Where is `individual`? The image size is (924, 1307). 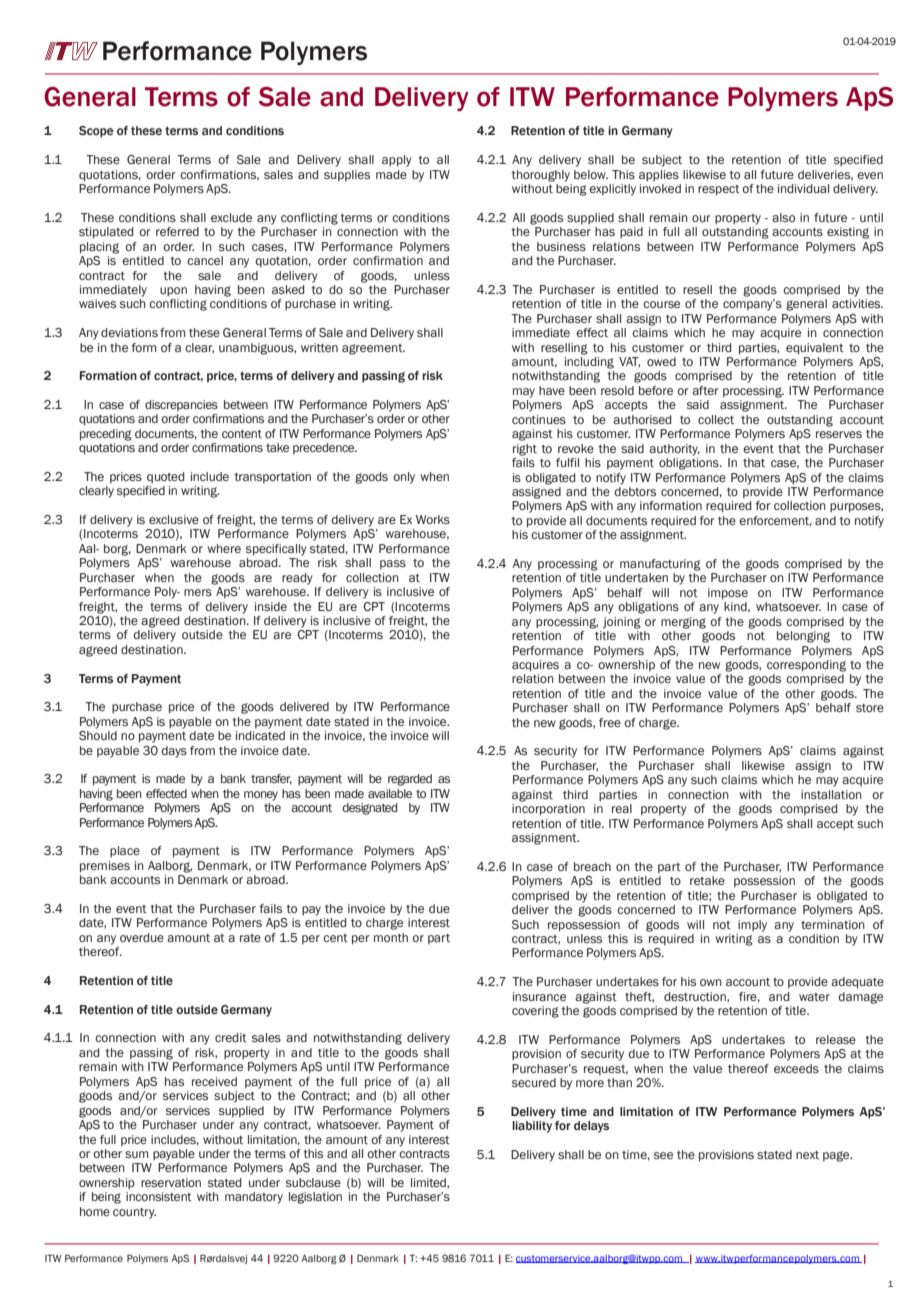 individual is located at coordinates (803, 188).
